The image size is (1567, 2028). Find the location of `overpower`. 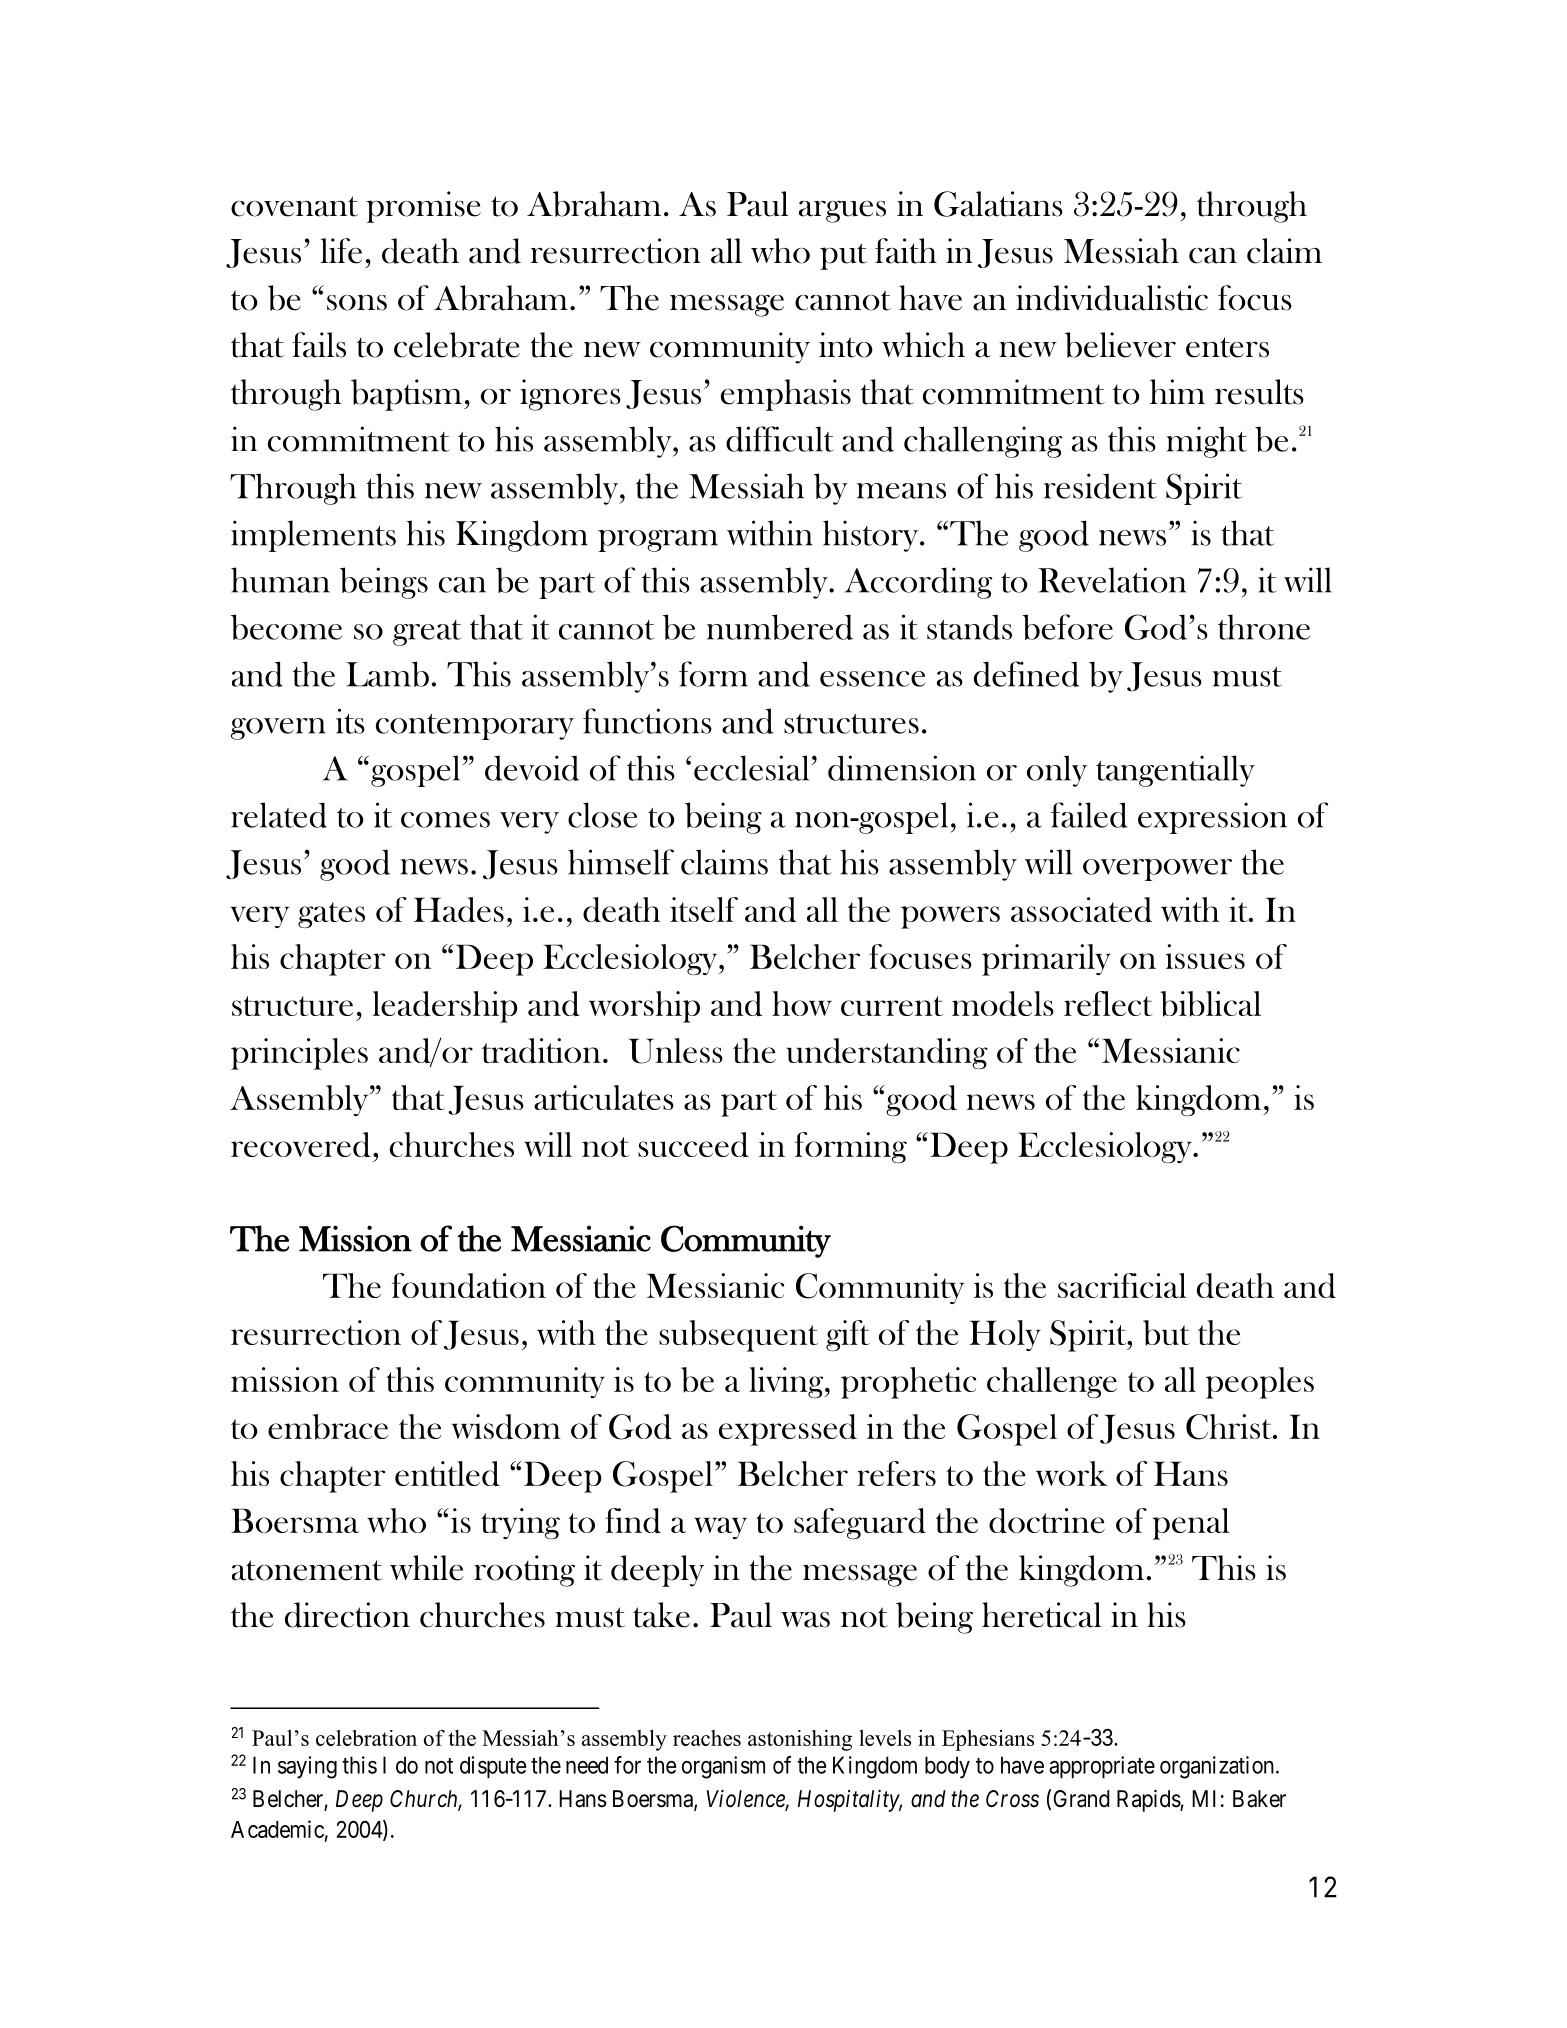

overpower is located at coordinates (1157, 870).
